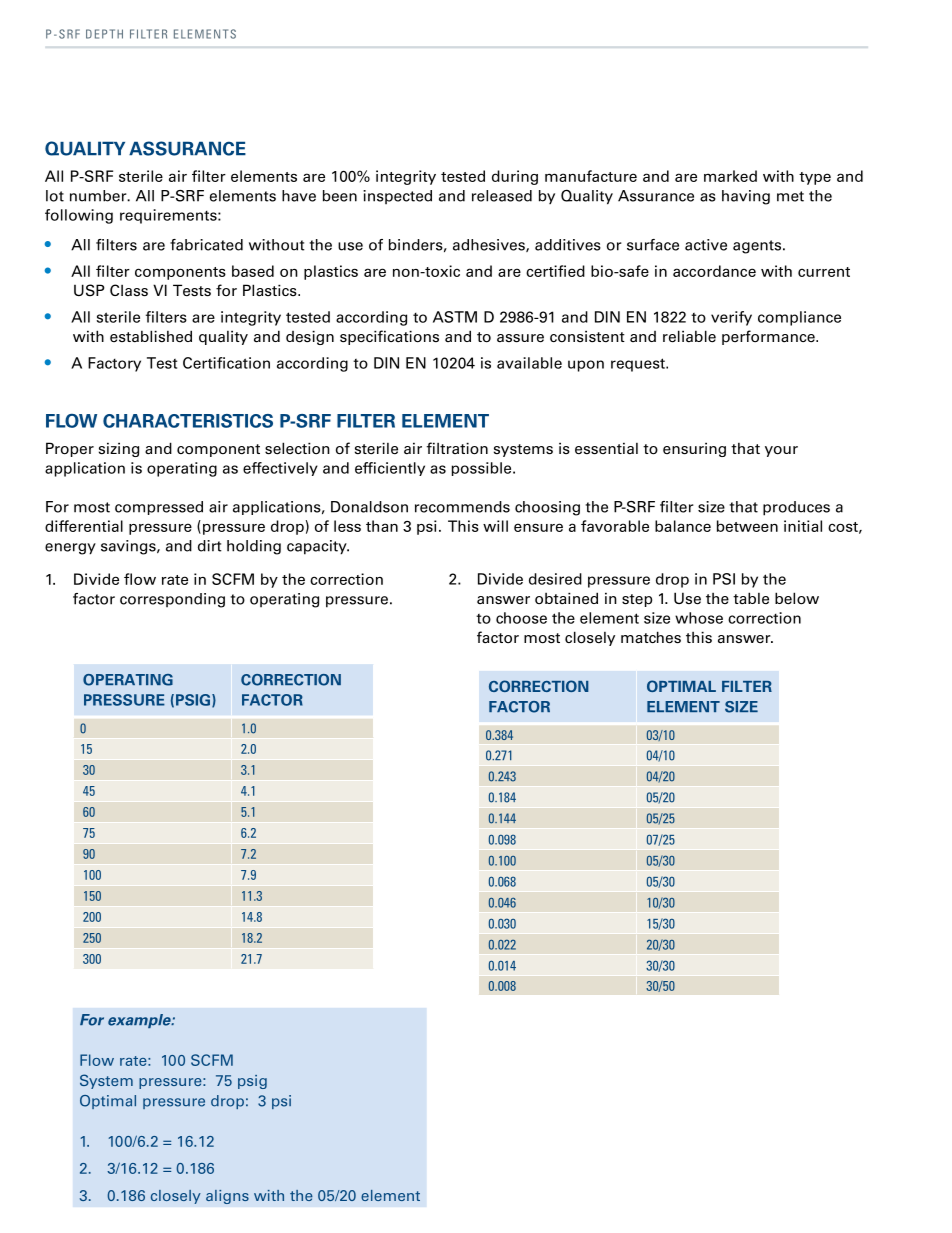 This document has width=952, height=1233. I want to click on between, so click(747, 526).
